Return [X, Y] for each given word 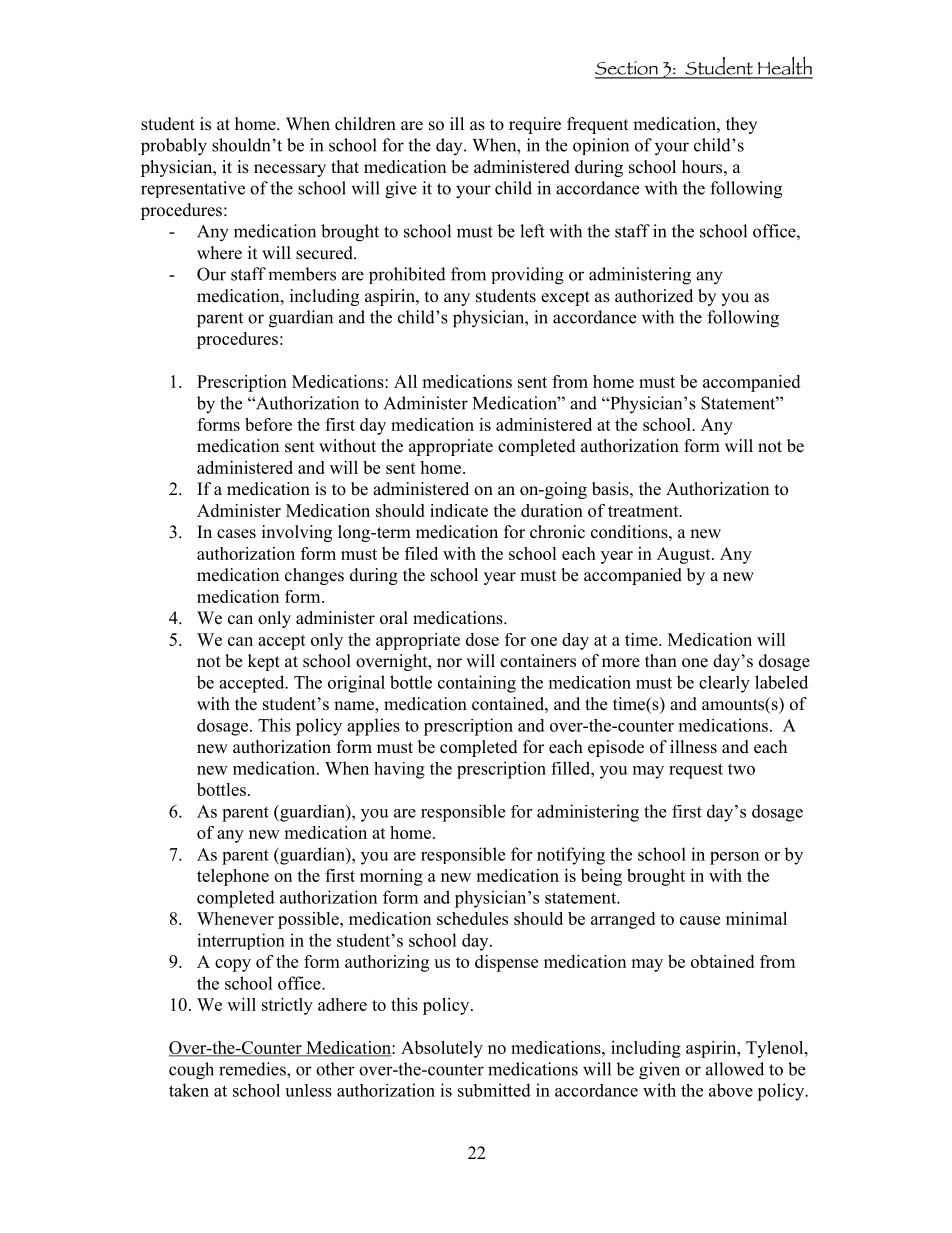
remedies [253, 1069]
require [535, 125]
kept [264, 662]
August [685, 555]
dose [482, 639]
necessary [290, 170]
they [741, 125]
